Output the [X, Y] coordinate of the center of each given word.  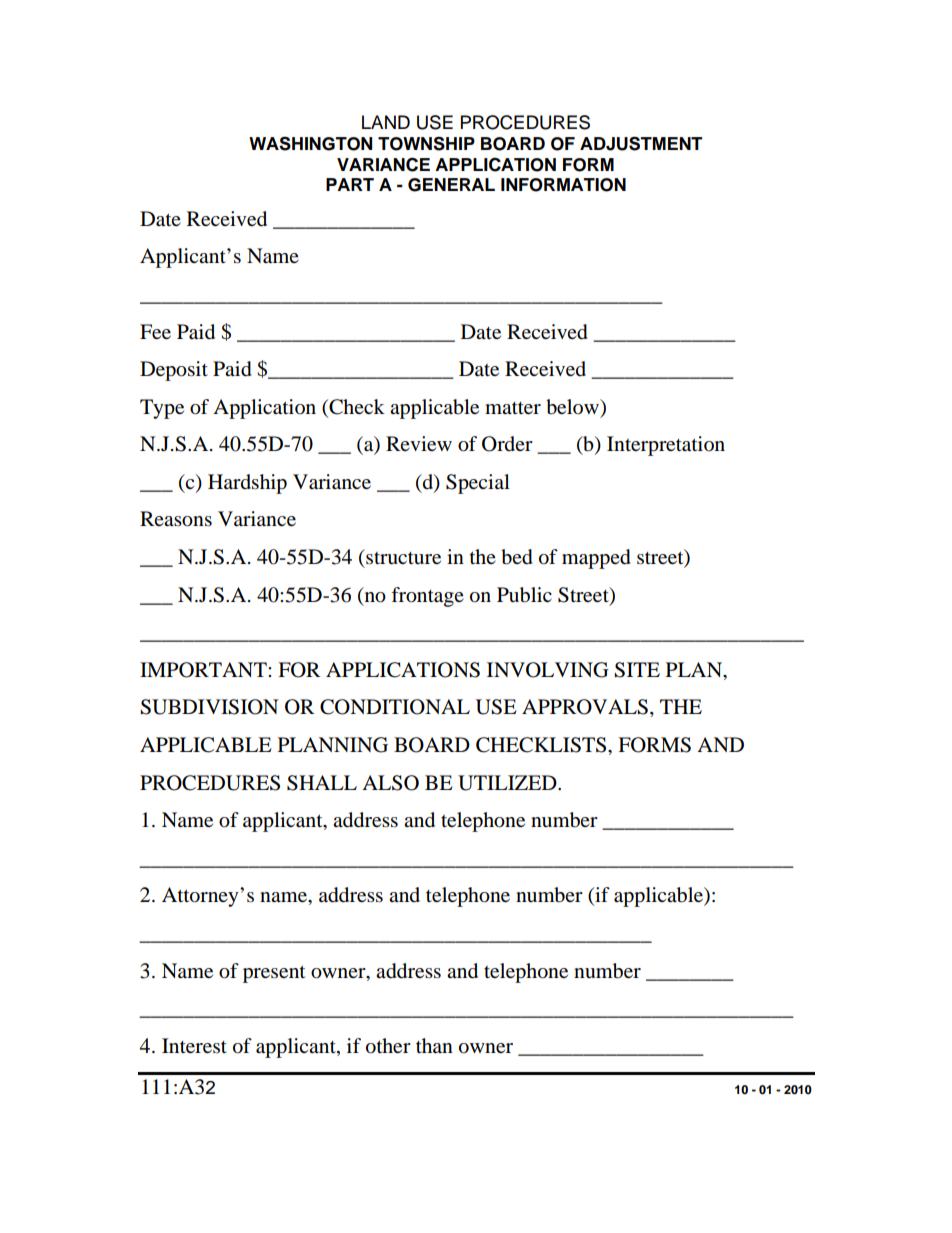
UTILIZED [508, 783]
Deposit [174, 371]
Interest [194, 1046]
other [388, 1046]
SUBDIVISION [209, 707]
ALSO [390, 783]
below [574, 407]
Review [419, 443]
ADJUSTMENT [641, 143]
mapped [596, 559]
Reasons [176, 519]
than [434, 1045]
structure [402, 557]
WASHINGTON [310, 143]
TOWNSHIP [426, 143]
